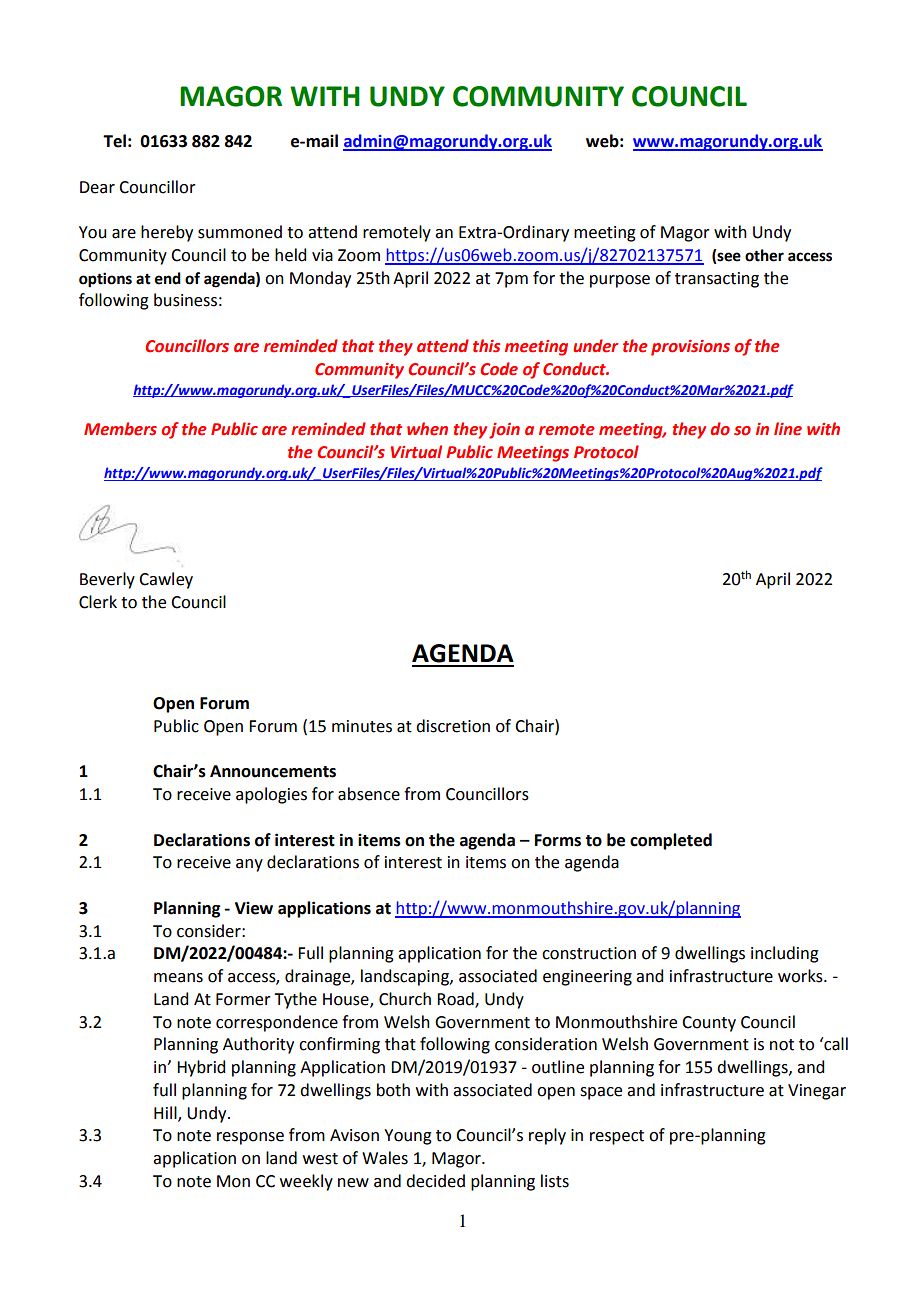  Describe the element at coordinates (764, 255) in the document. I see `other` at that location.
